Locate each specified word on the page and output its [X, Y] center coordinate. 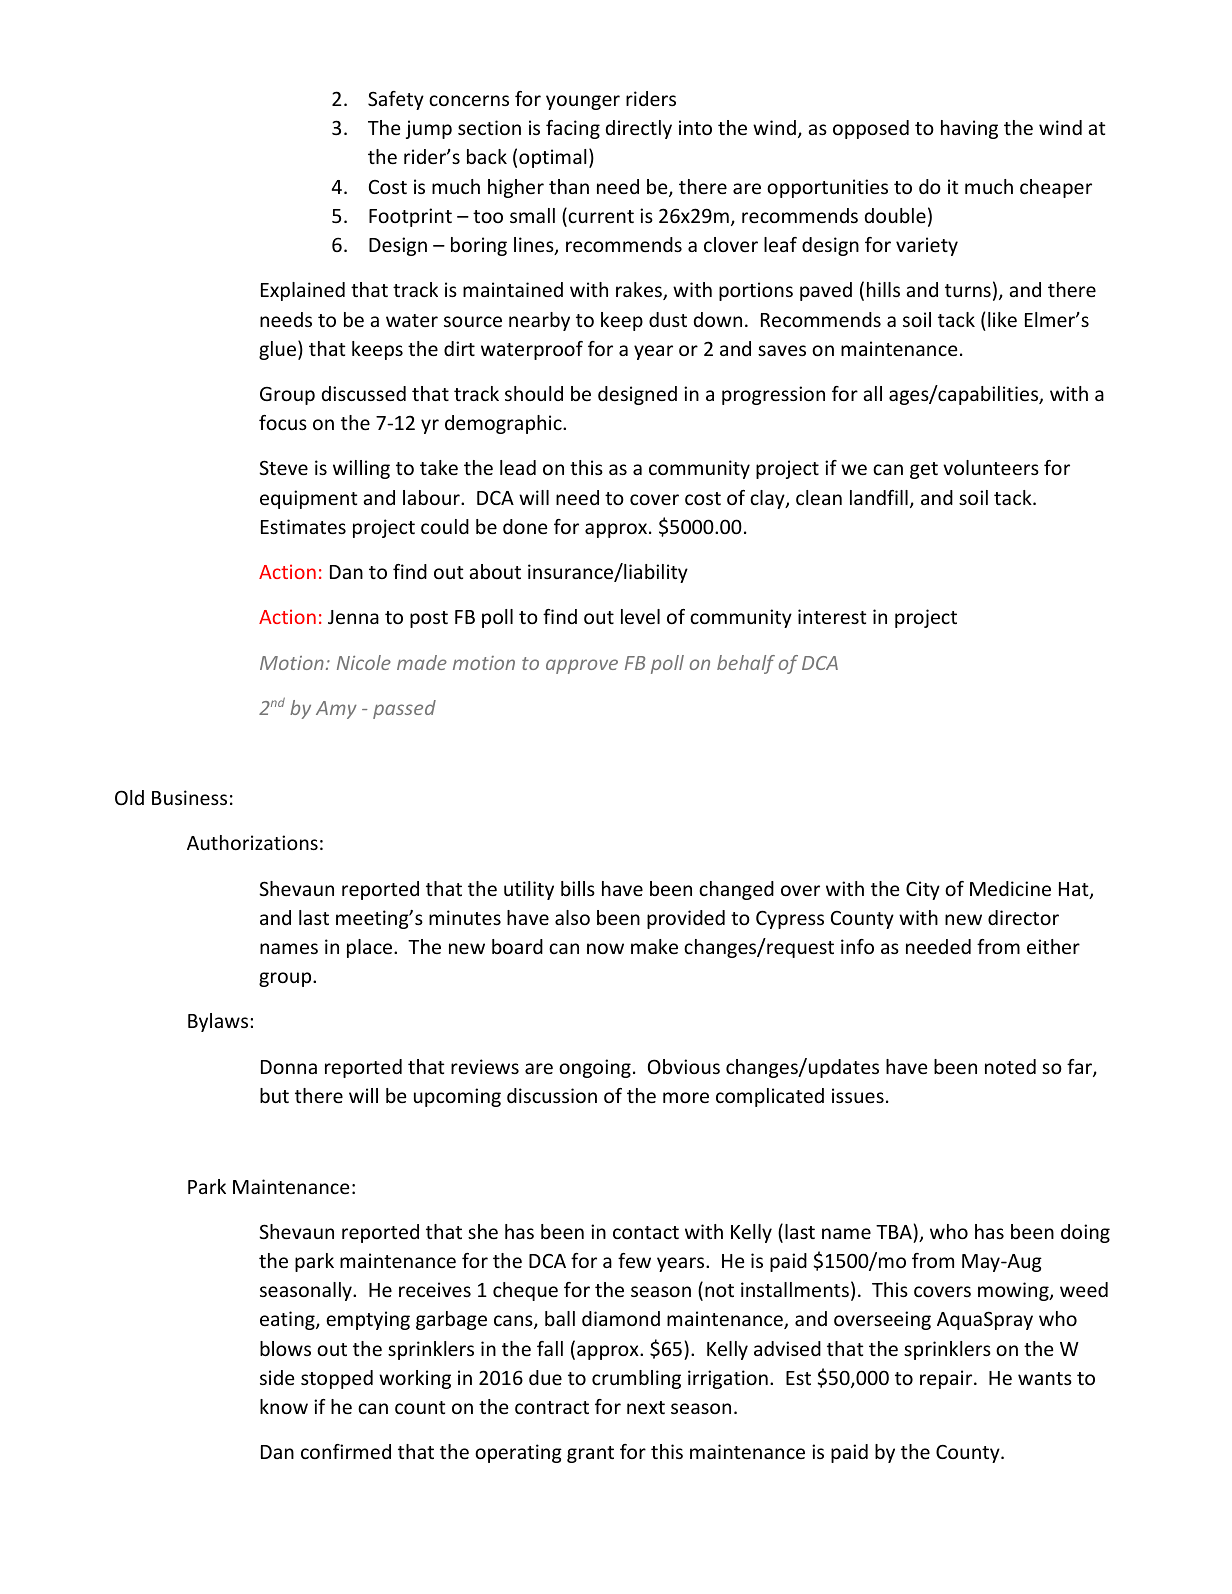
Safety [396, 100]
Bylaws [219, 1022]
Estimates [303, 526]
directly [639, 129]
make [654, 946]
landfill [879, 497]
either [1053, 946]
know [284, 1406]
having [969, 129]
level [640, 616]
